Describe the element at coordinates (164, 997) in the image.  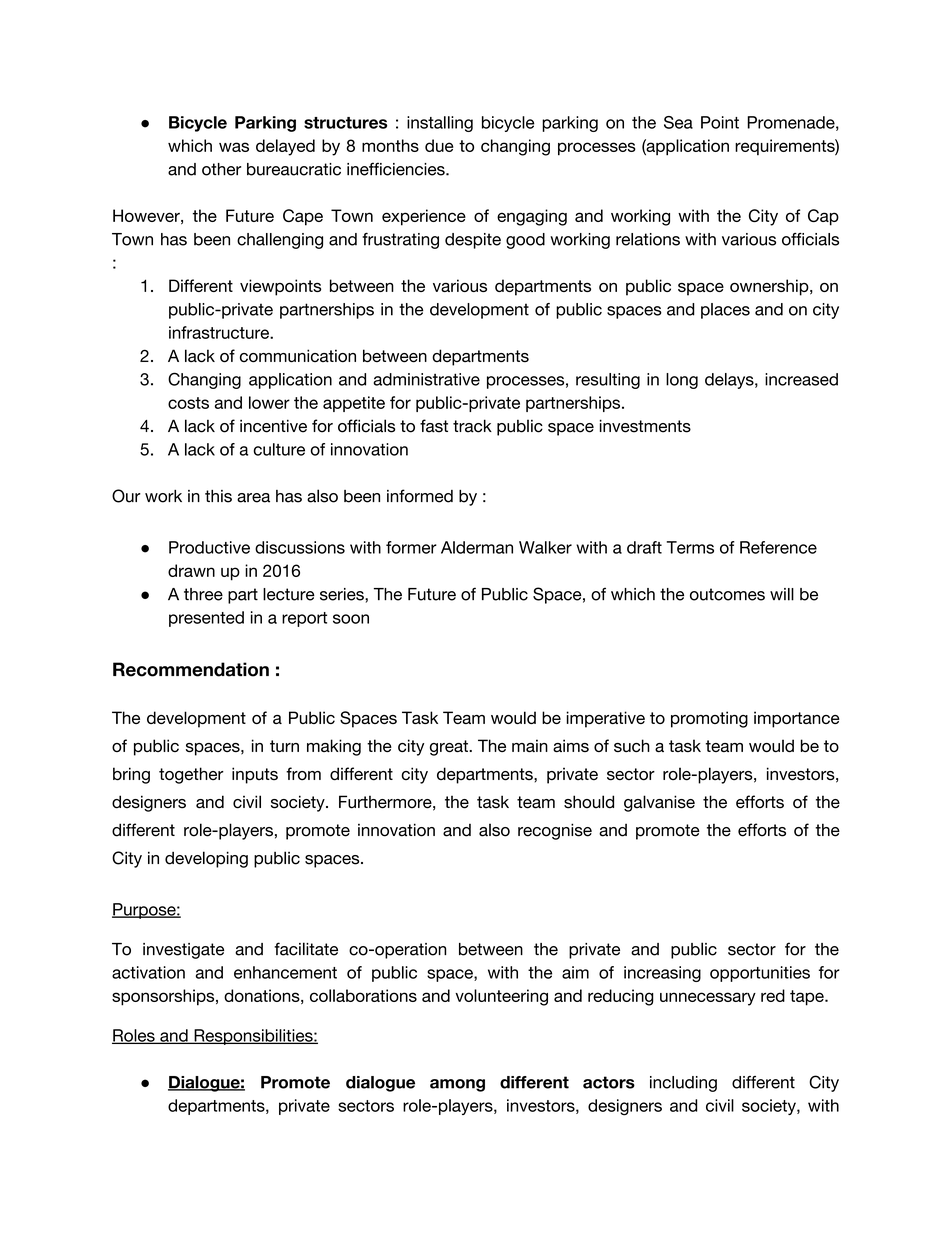
I see `sponsorships` at that location.
